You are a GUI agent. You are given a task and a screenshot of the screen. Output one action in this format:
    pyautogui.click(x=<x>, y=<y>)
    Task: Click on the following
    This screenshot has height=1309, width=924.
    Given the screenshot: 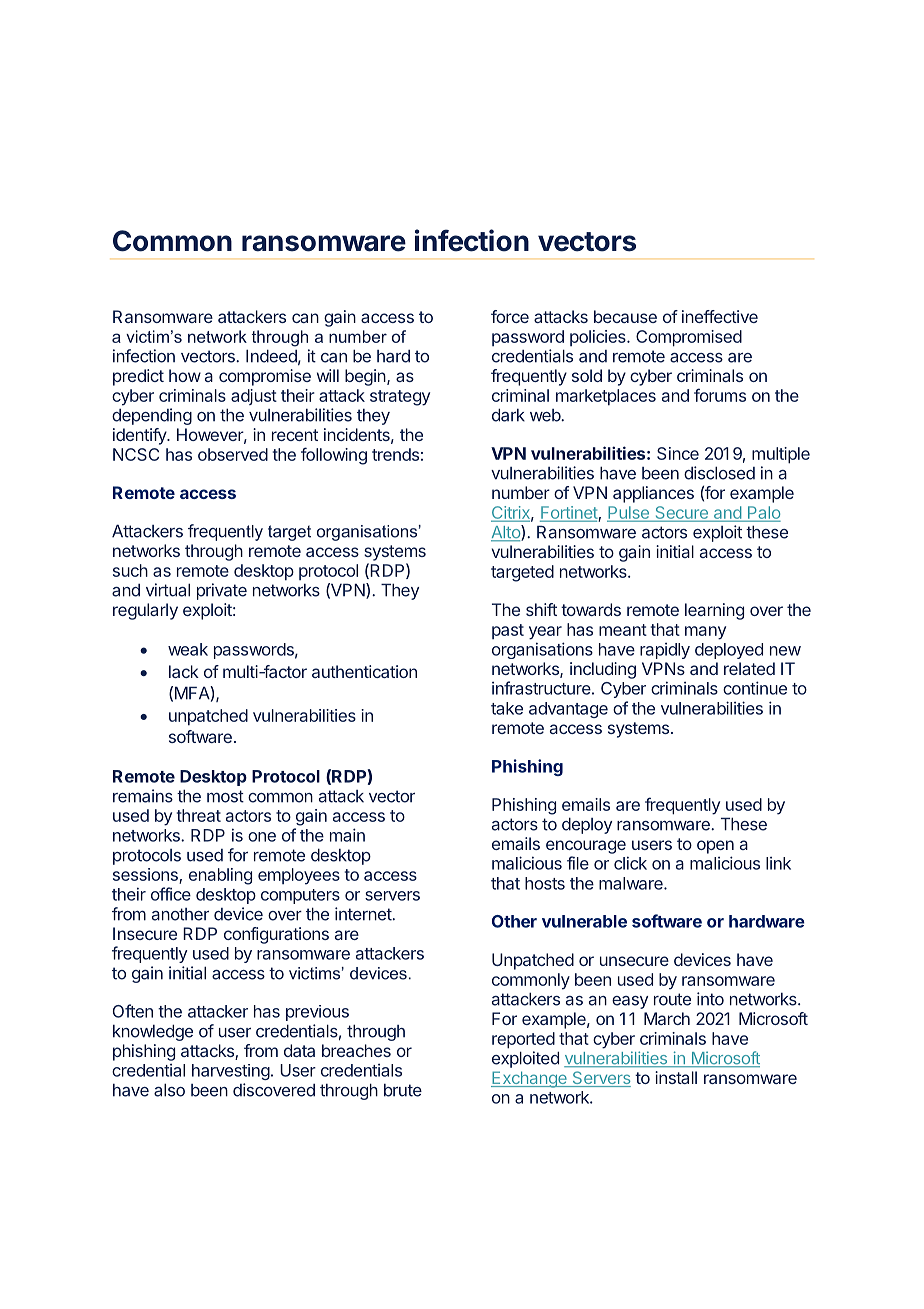 What is the action you would take?
    pyautogui.click(x=334, y=456)
